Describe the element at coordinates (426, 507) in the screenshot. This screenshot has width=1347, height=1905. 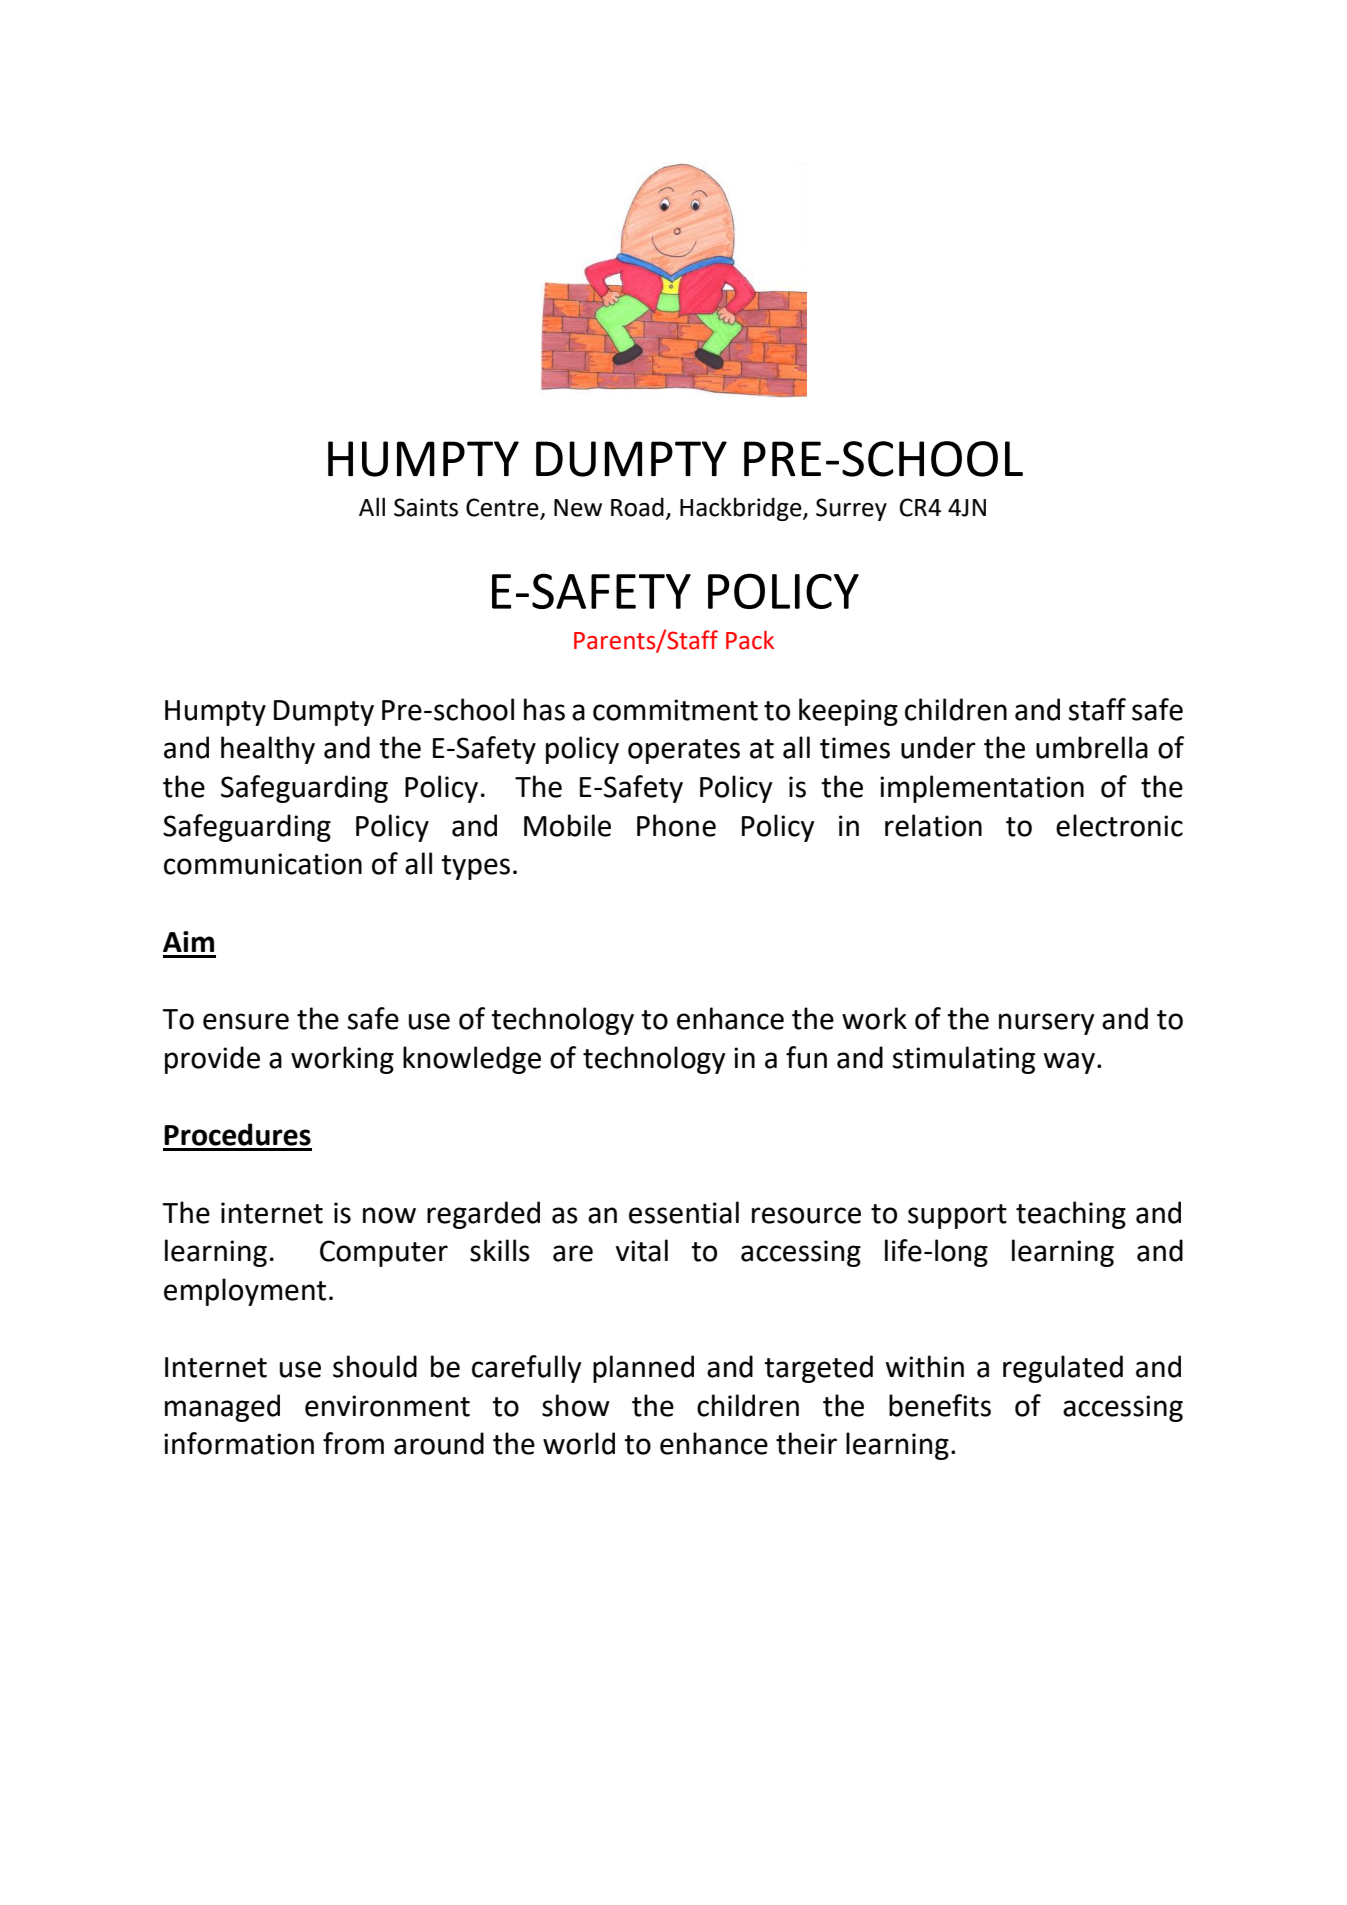
I see `Saints` at that location.
